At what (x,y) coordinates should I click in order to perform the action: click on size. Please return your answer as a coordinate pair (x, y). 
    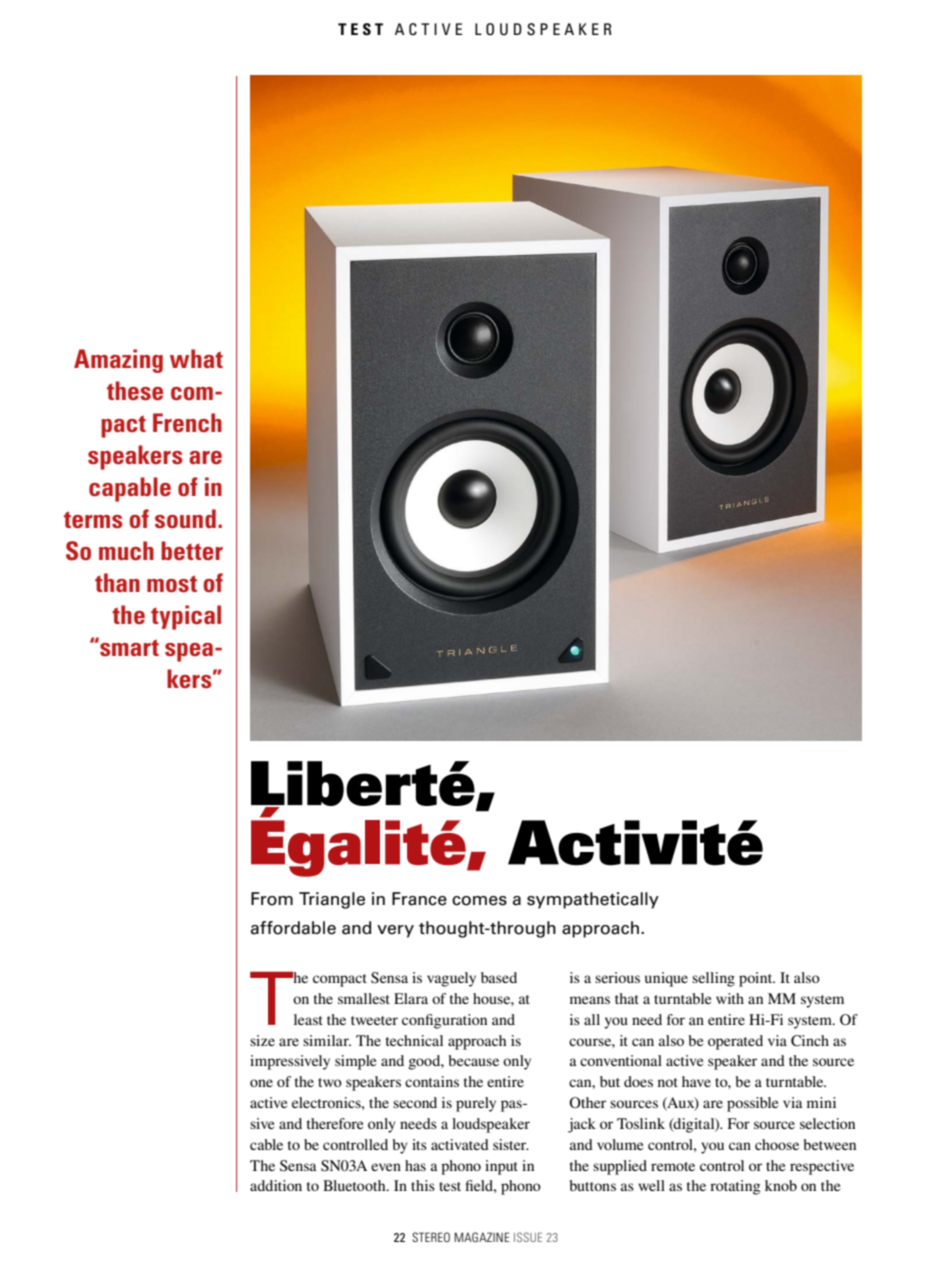
    Looking at the image, I should click on (262, 1040).
